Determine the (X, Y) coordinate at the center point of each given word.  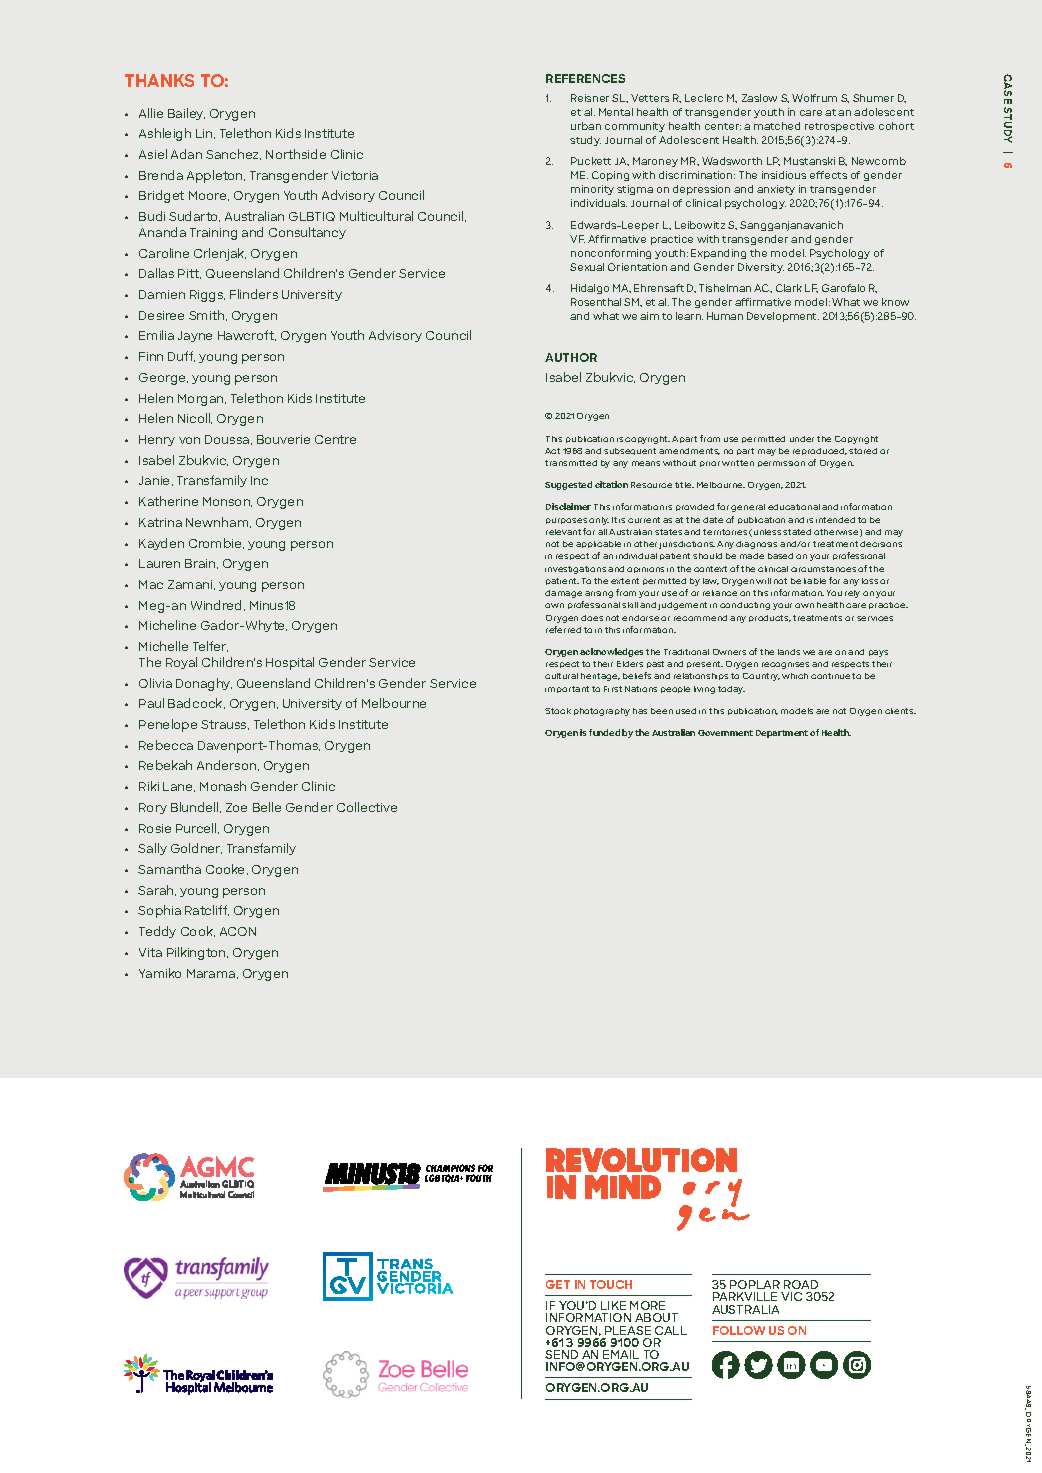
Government (725, 733)
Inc (259, 480)
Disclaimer (568, 506)
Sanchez (233, 154)
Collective (367, 807)
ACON (238, 931)
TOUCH (611, 1284)
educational (794, 507)
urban (586, 126)
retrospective (839, 127)
